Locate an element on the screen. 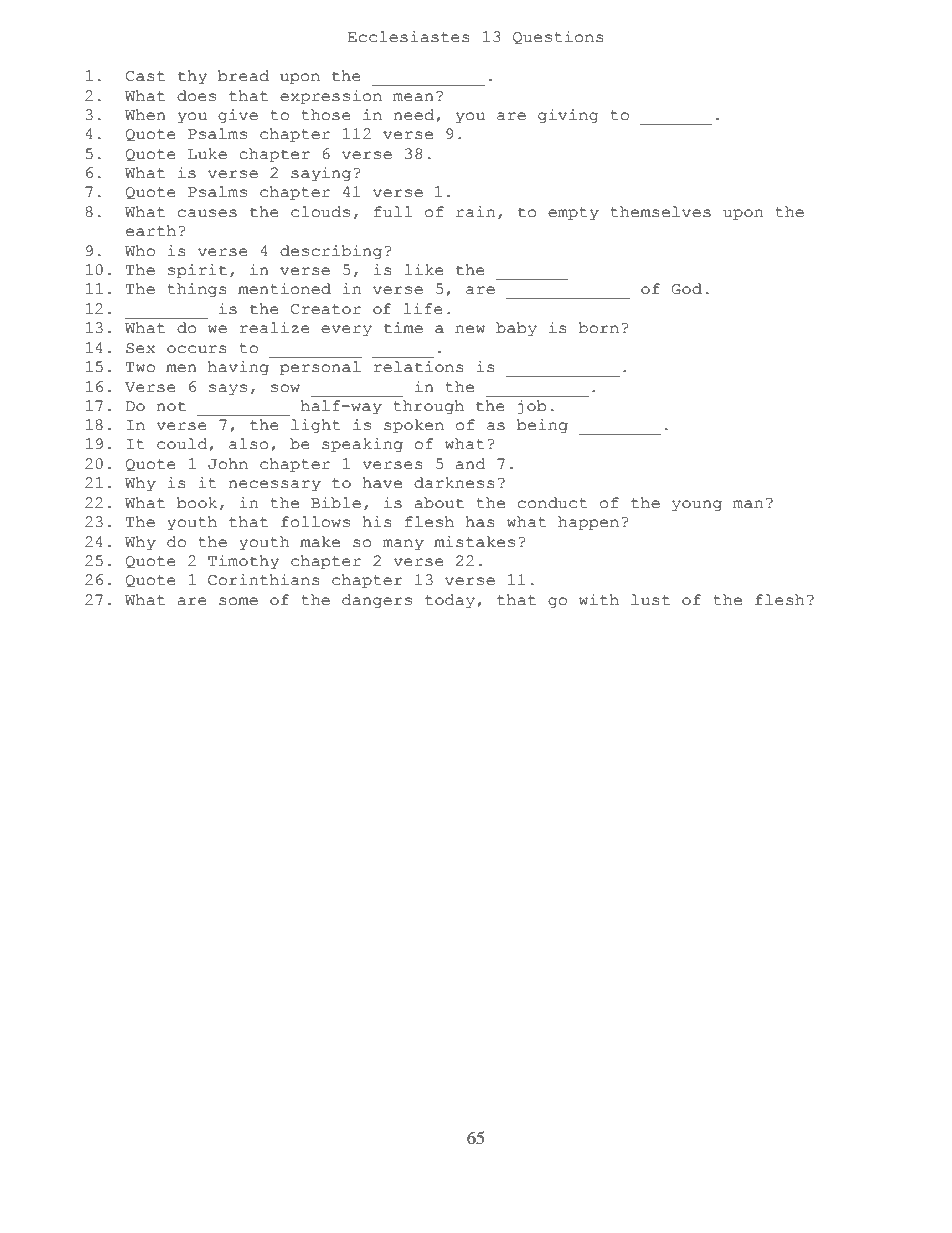 The height and width of the screenshot is (1233, 952). things is located at coordinates (197, 290).
